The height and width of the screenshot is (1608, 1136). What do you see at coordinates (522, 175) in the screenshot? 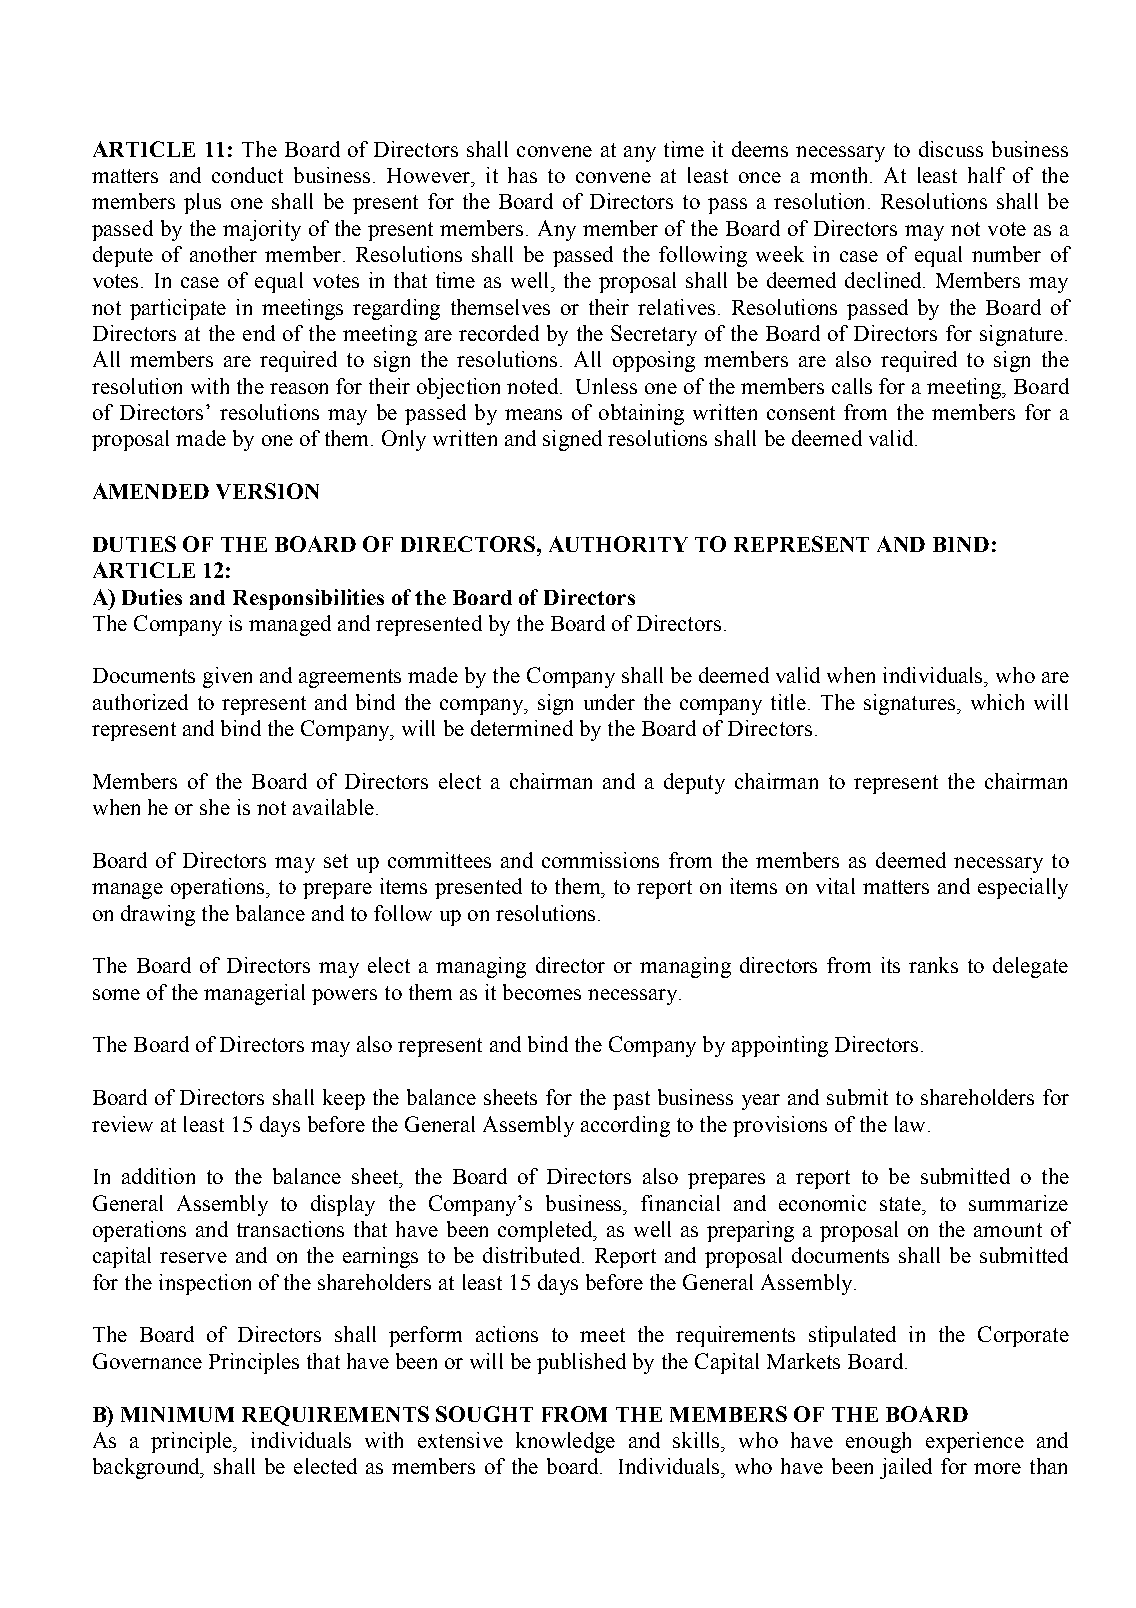
I see `has` at bounding box center [522, 175].
